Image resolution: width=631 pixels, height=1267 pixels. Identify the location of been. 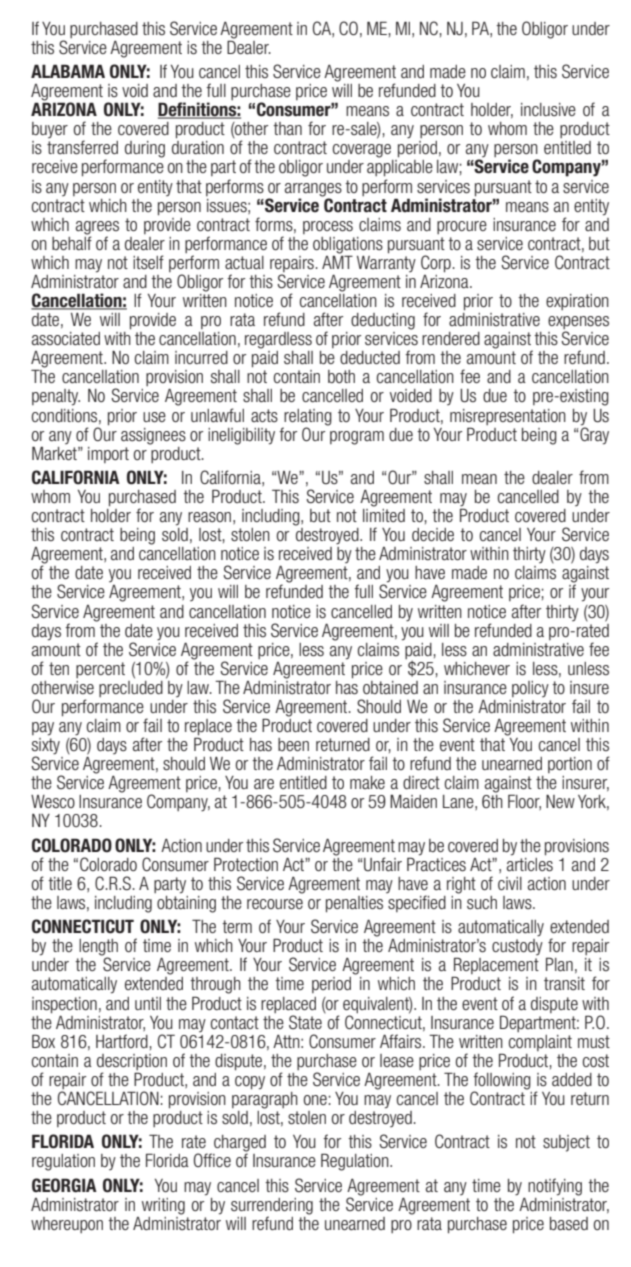
(293, 744).
